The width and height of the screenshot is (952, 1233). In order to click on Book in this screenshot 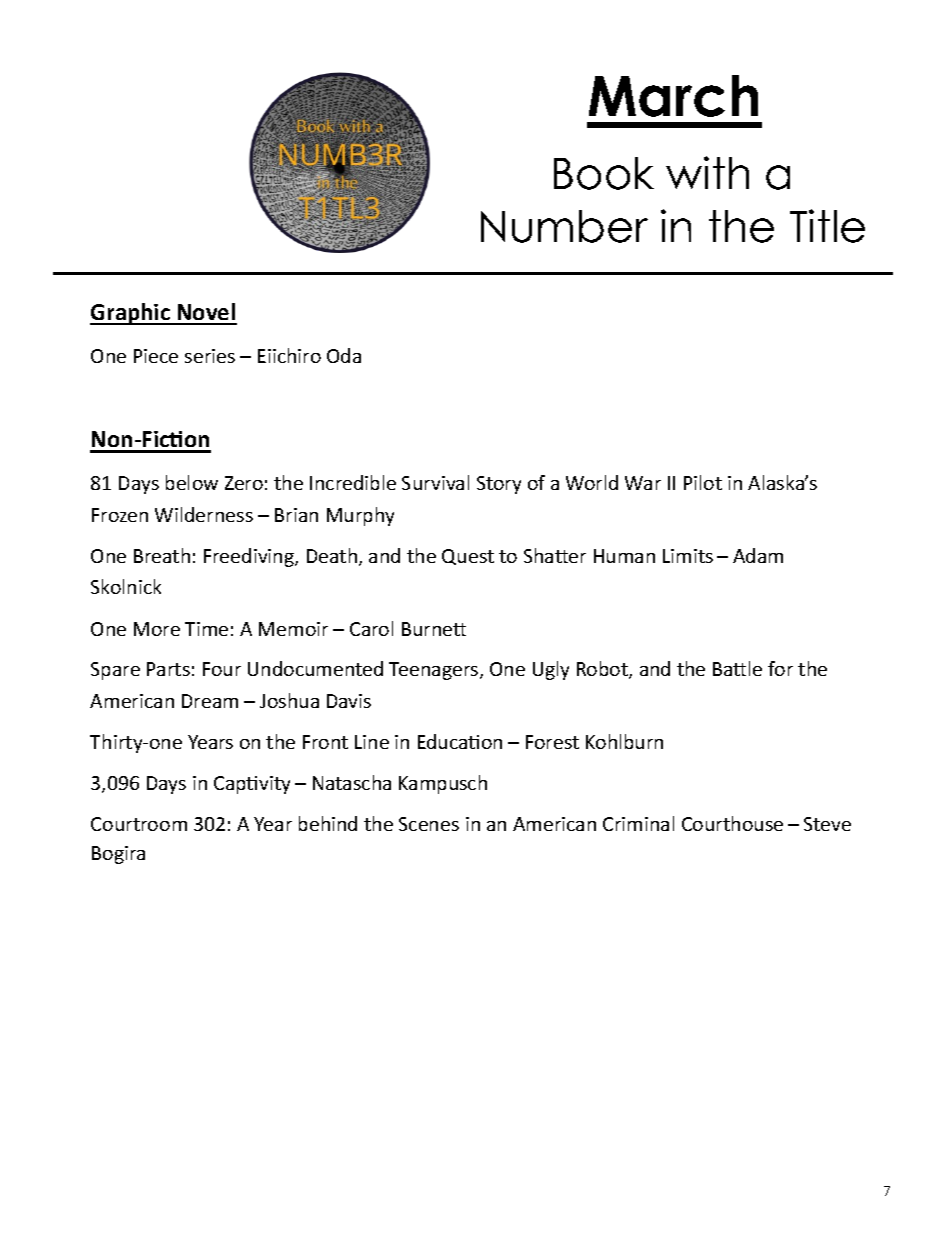, I will do `click(604, 173)`.
